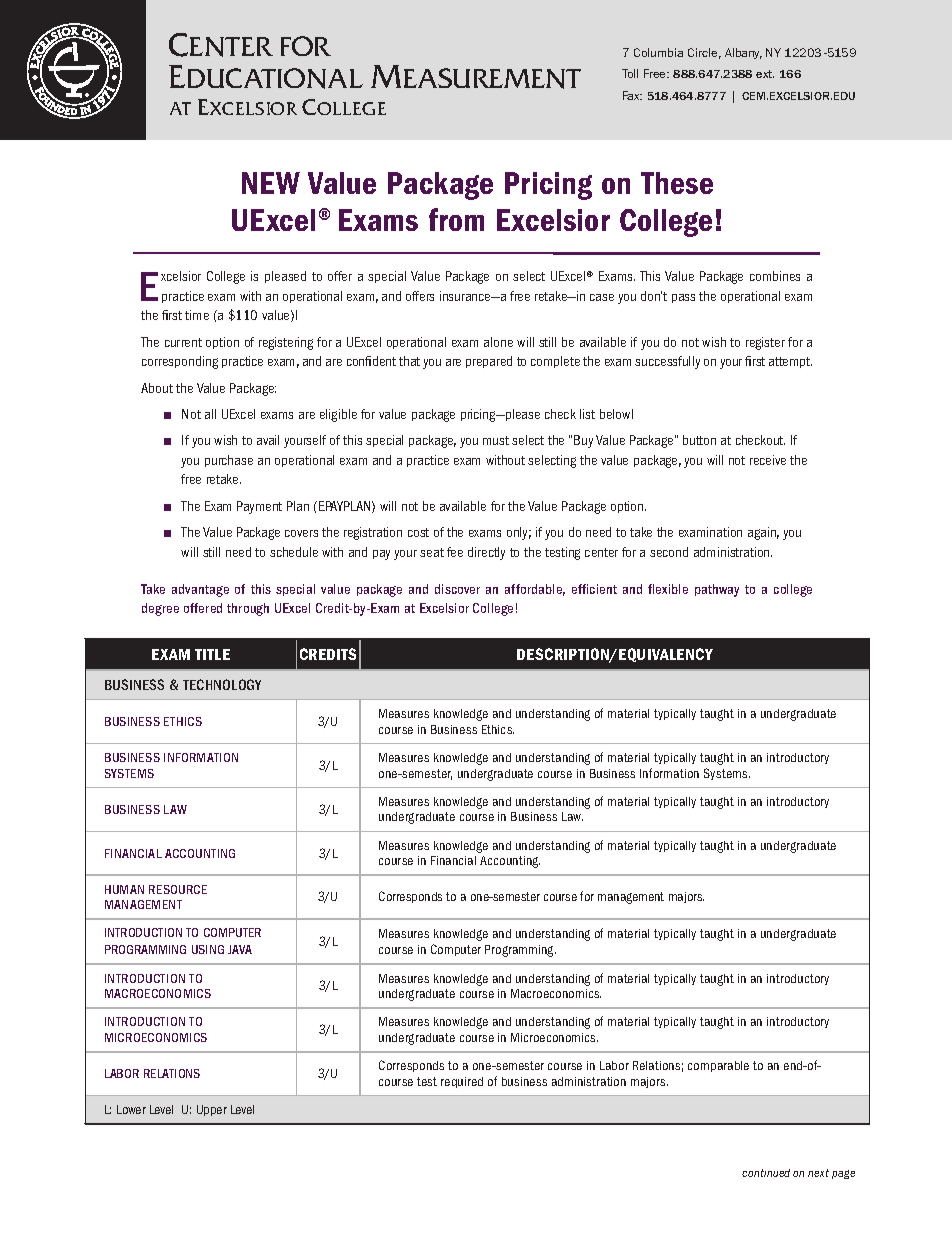  Describe the element at coordinates (212, 1110) in the screenshot. I see `Upper` at that location.
